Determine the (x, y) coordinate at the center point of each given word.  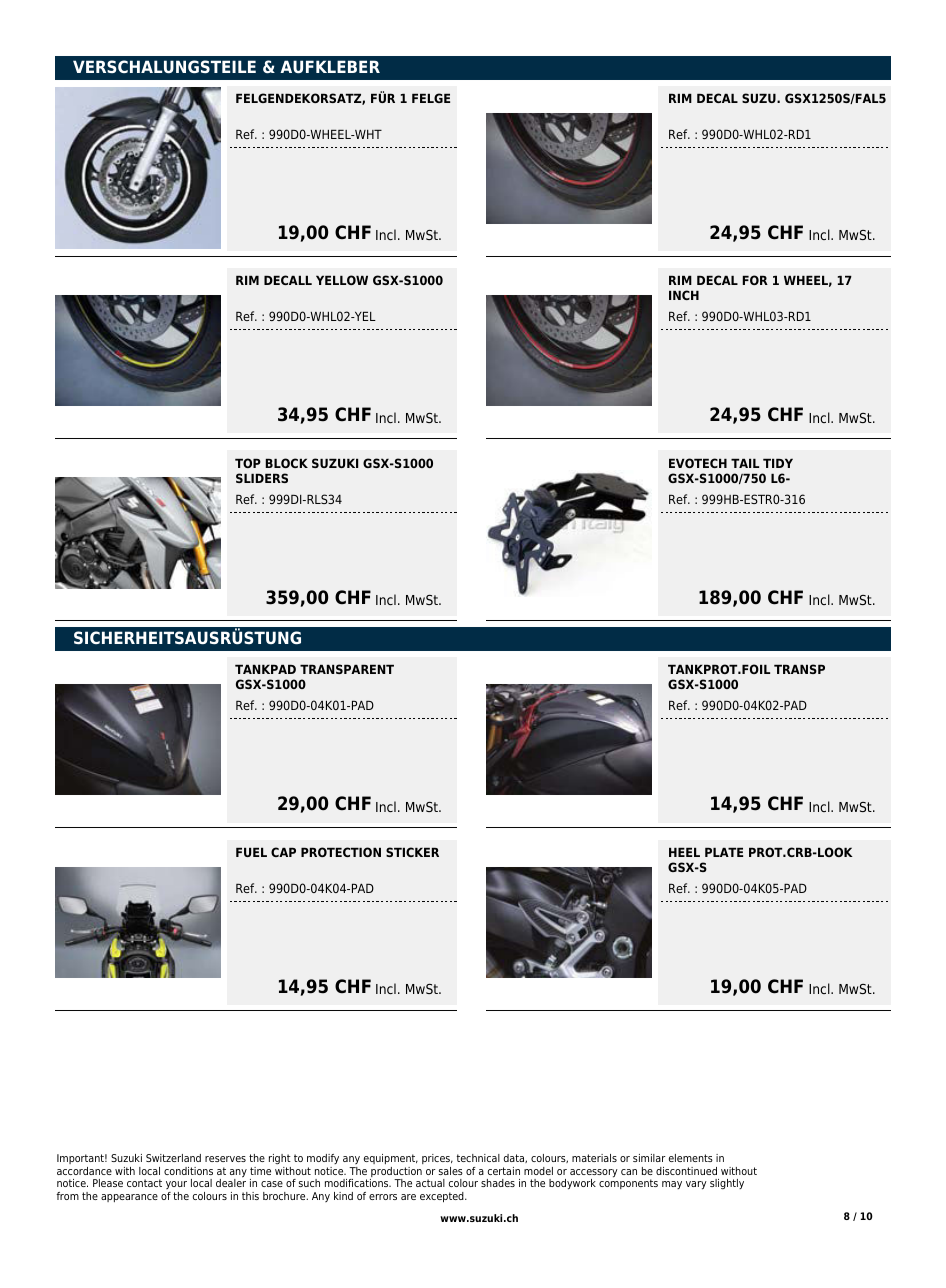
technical (478, 1158)
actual (430, 1183)
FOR (755, 280)
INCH (684, 295)
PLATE (724, 852)
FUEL (251, 852)
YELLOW (342, 280)
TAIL (745, 463)
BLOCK (286, 463)
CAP (283, 852)
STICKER (412, 852)
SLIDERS (262, 478)
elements (691, 1158)
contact (144, 1183)
